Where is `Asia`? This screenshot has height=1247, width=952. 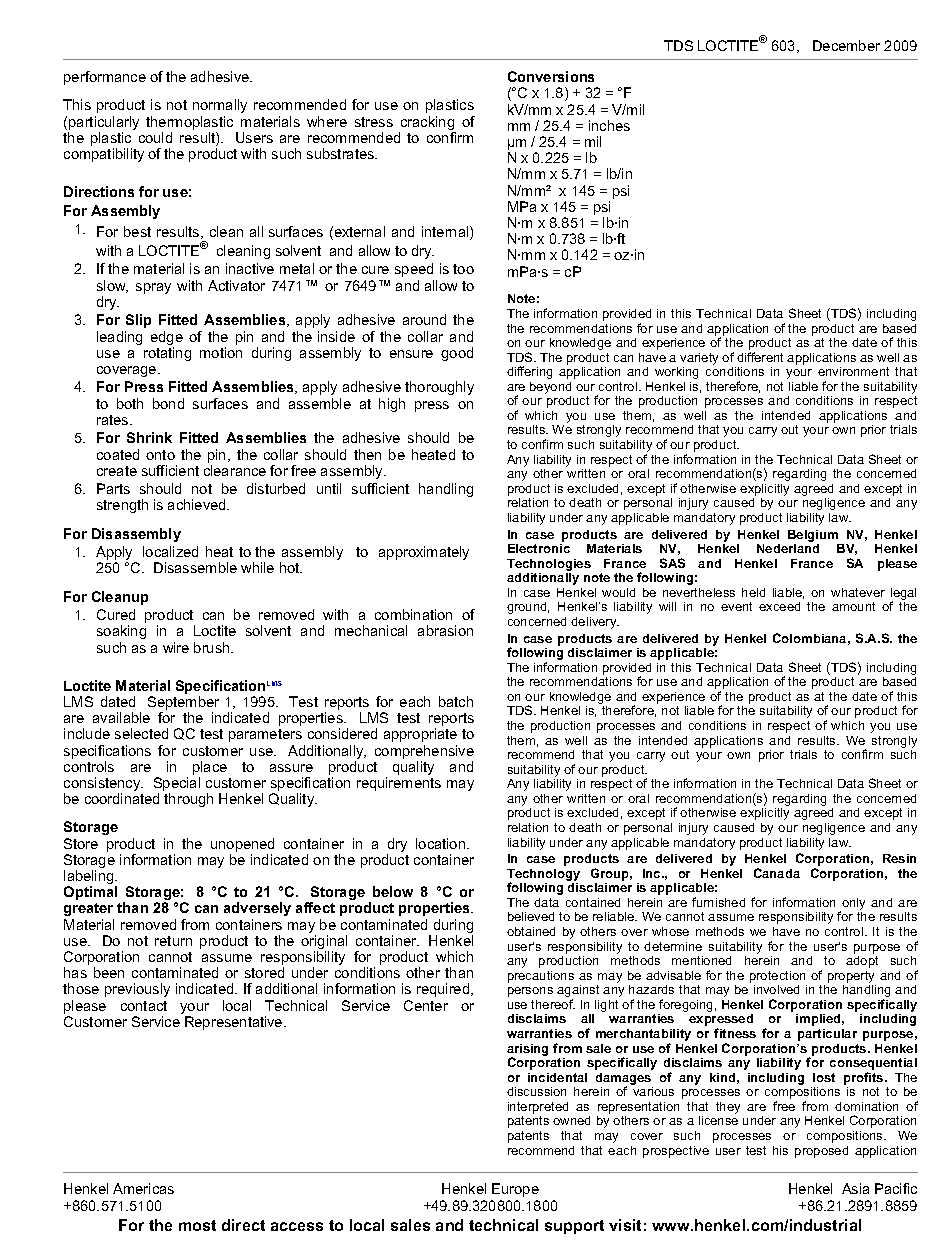 Asia is located at coordinates (855, 1188).
